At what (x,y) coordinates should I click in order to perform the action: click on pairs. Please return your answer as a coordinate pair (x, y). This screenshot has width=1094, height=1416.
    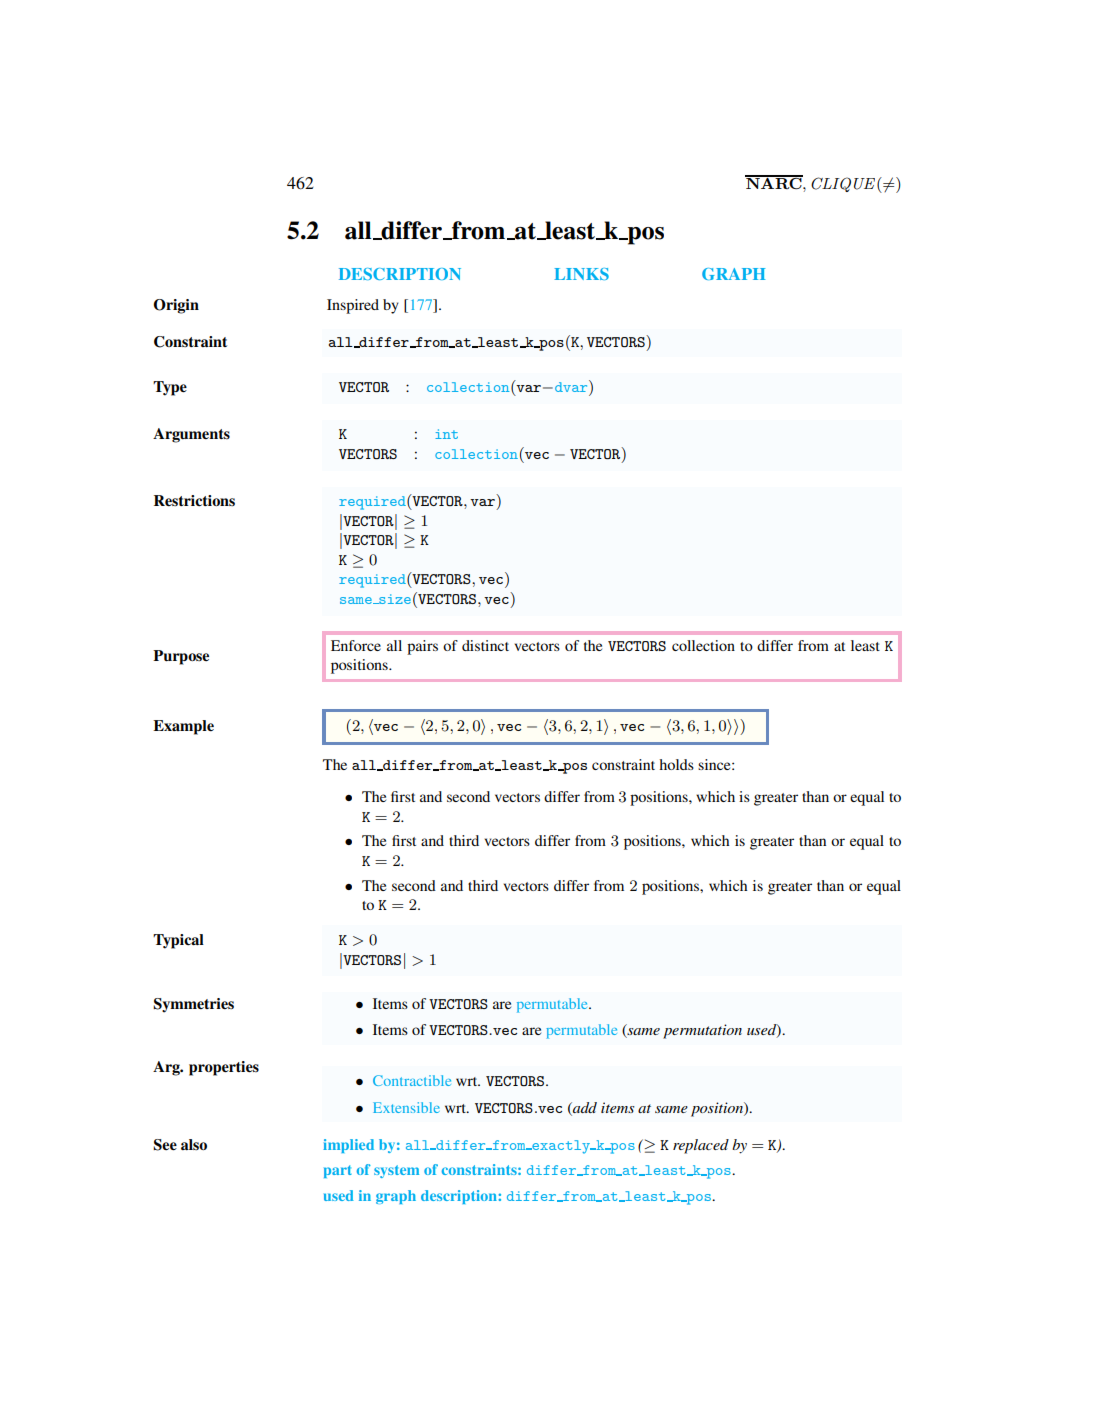
    Looking at the image, I should click on (422, 647).
